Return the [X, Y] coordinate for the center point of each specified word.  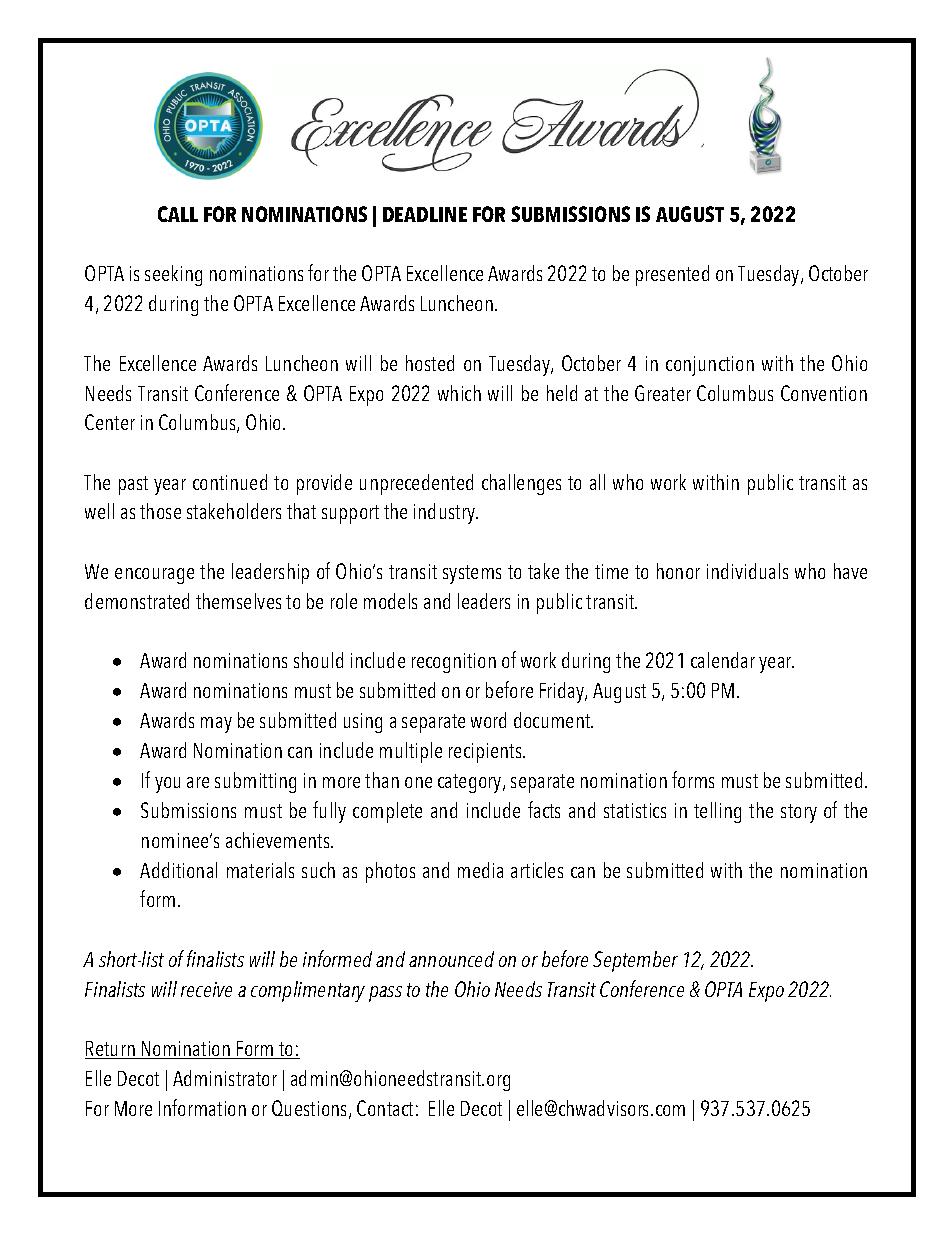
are [198, 782]
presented [672, 275]
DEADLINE [425, 214]
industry [445, 513]
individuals [747, 571]
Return [111, 1050]
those [160, 511]
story [799, 813]
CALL [178, 214]
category [471, 783]
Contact [385, 1108]
